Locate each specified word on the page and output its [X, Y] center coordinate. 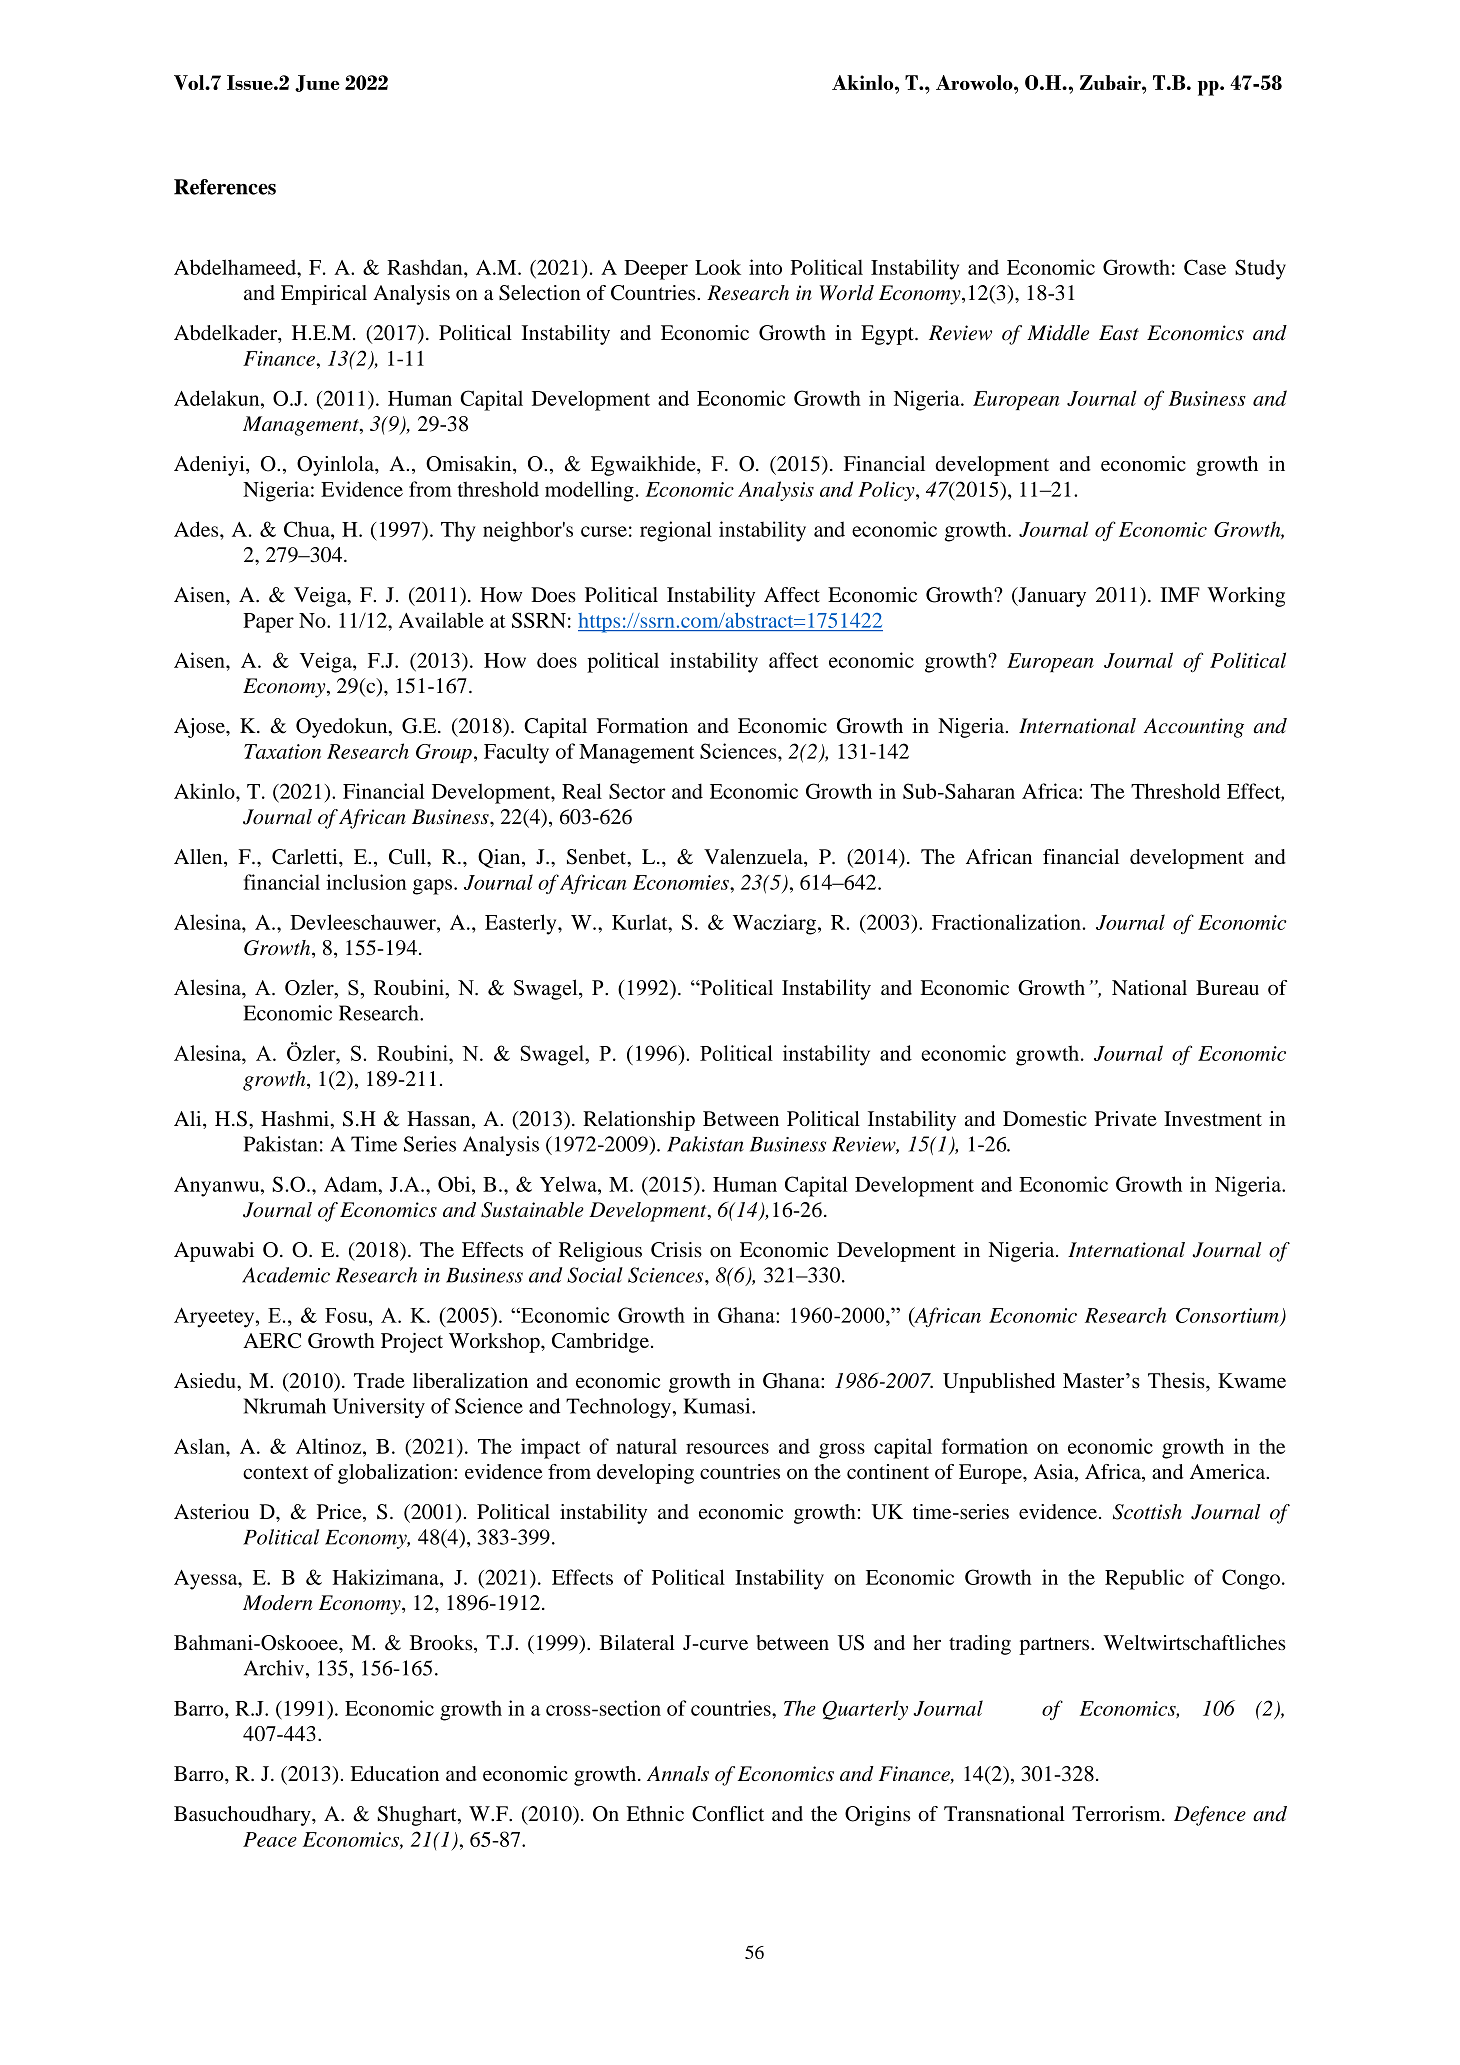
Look [718, 267]
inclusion [366, 882]
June [317, 83]
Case [1205, 267]
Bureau [1227, 987]
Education [395, 1773]
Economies [682, 882]
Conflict [728, 1814]
